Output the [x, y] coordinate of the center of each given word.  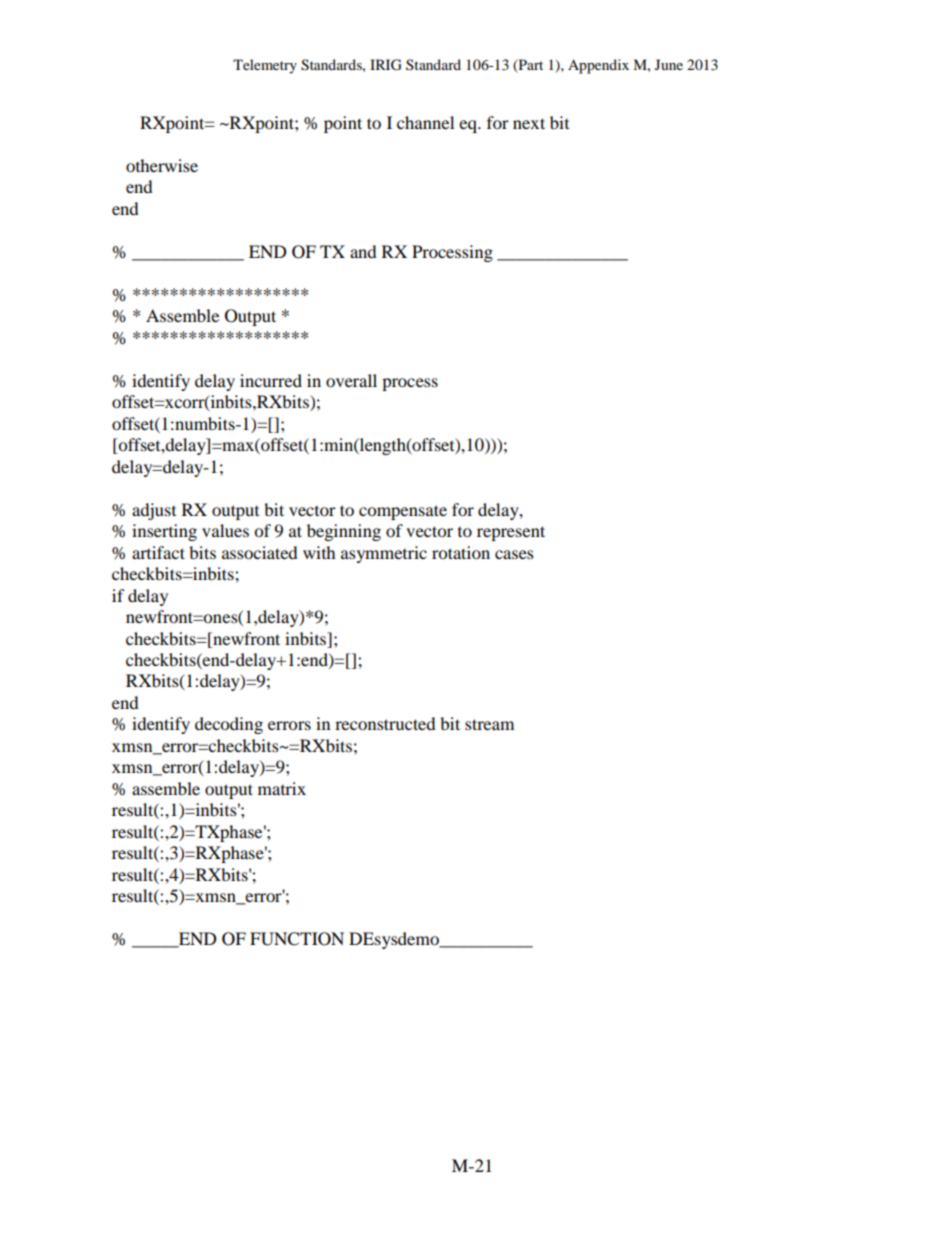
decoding [229, 725]
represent [511, 533]
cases [514, 554]
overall [351, 380]
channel [425, 122]
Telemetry [265, 66]
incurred [271, 380]
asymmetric [384, 554]
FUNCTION [297, 939]
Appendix [598, 66]
